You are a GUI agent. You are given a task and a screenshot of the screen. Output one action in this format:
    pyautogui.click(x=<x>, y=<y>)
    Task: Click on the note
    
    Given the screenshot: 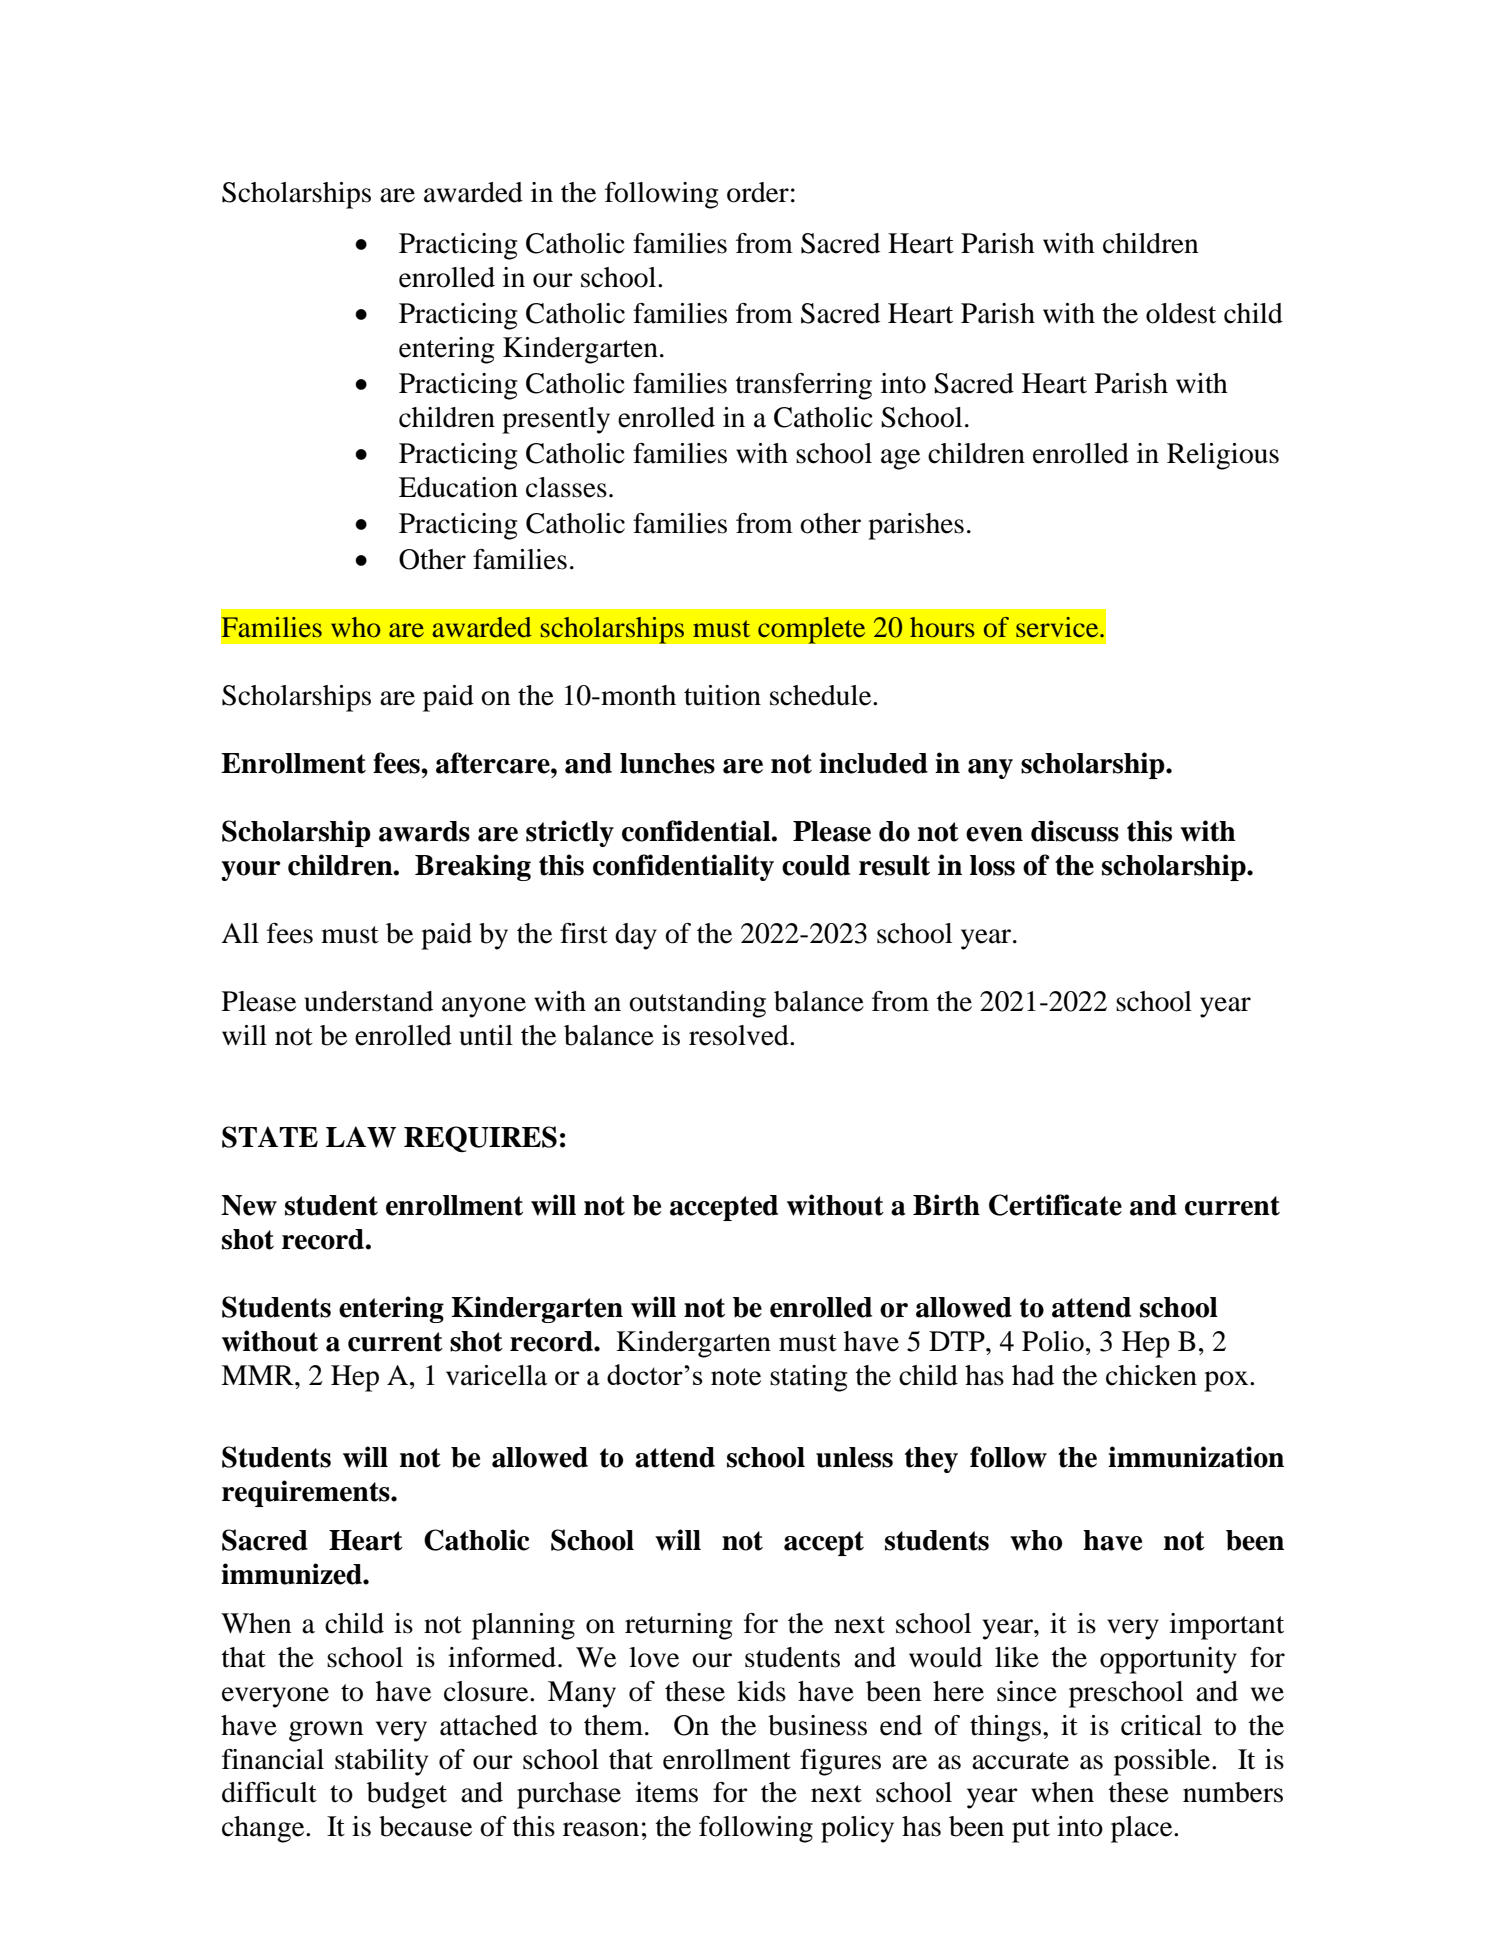 What is the action you would take?
    pyautogui.click(x=736, y=1377)
